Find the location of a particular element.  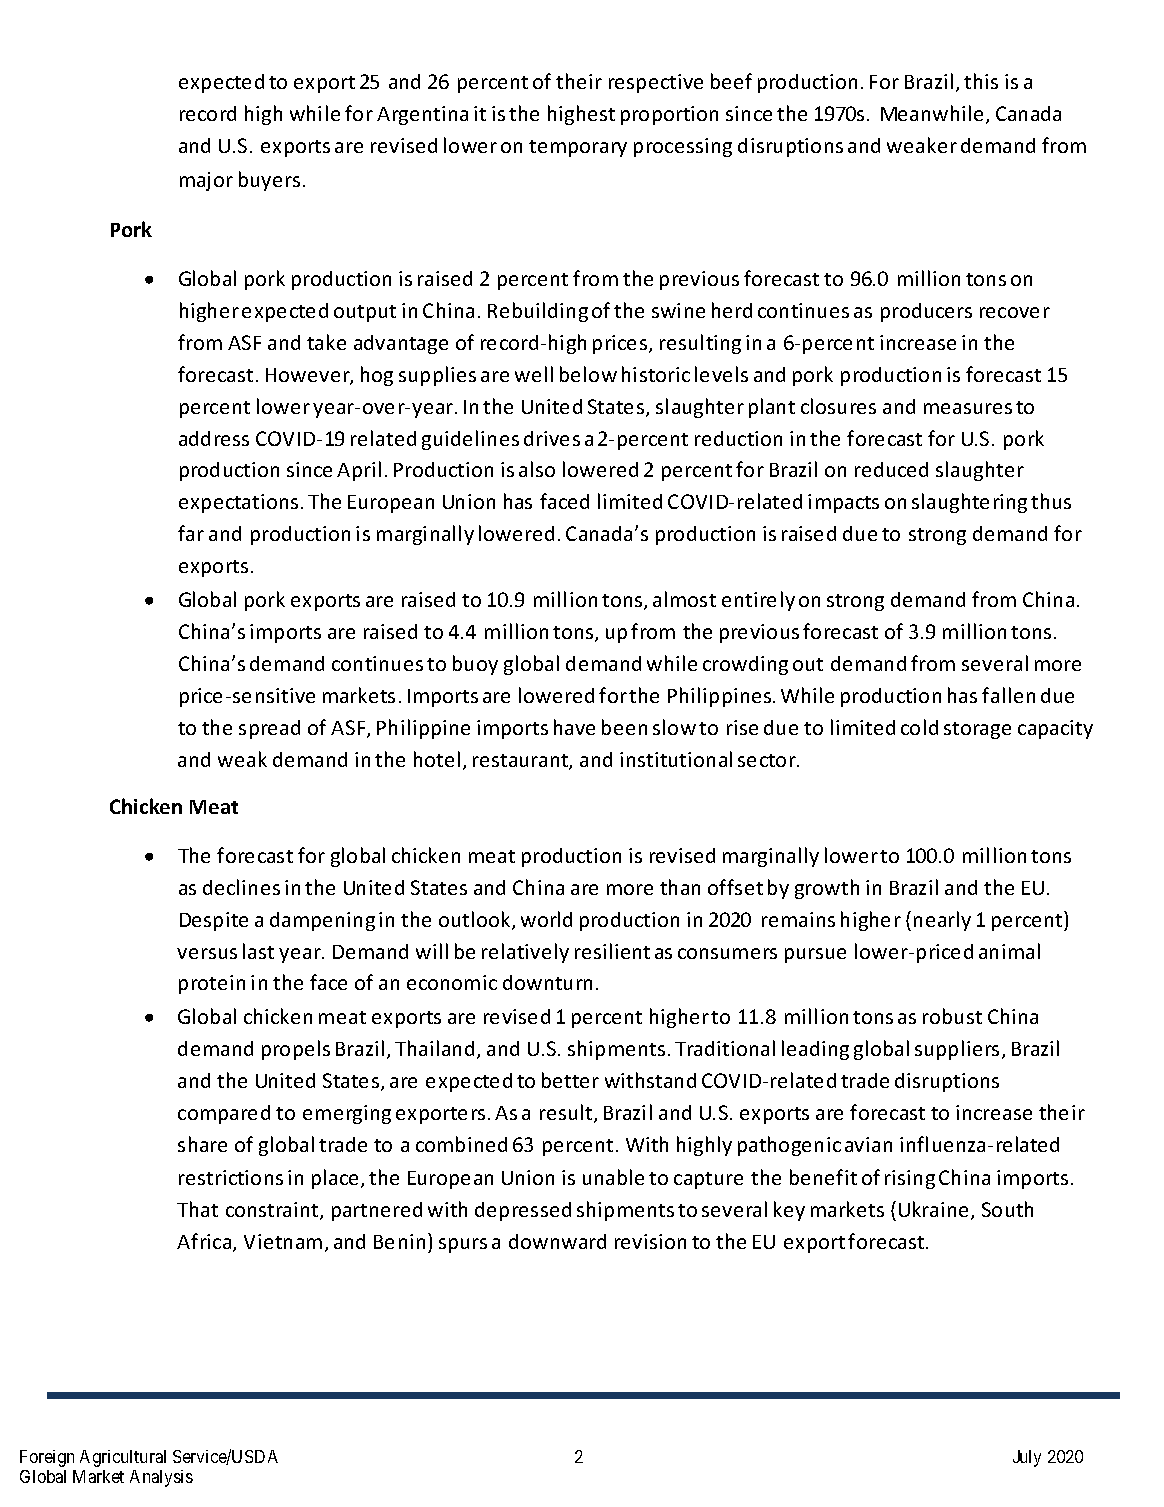

cold is located at coordinates (919, 727).
